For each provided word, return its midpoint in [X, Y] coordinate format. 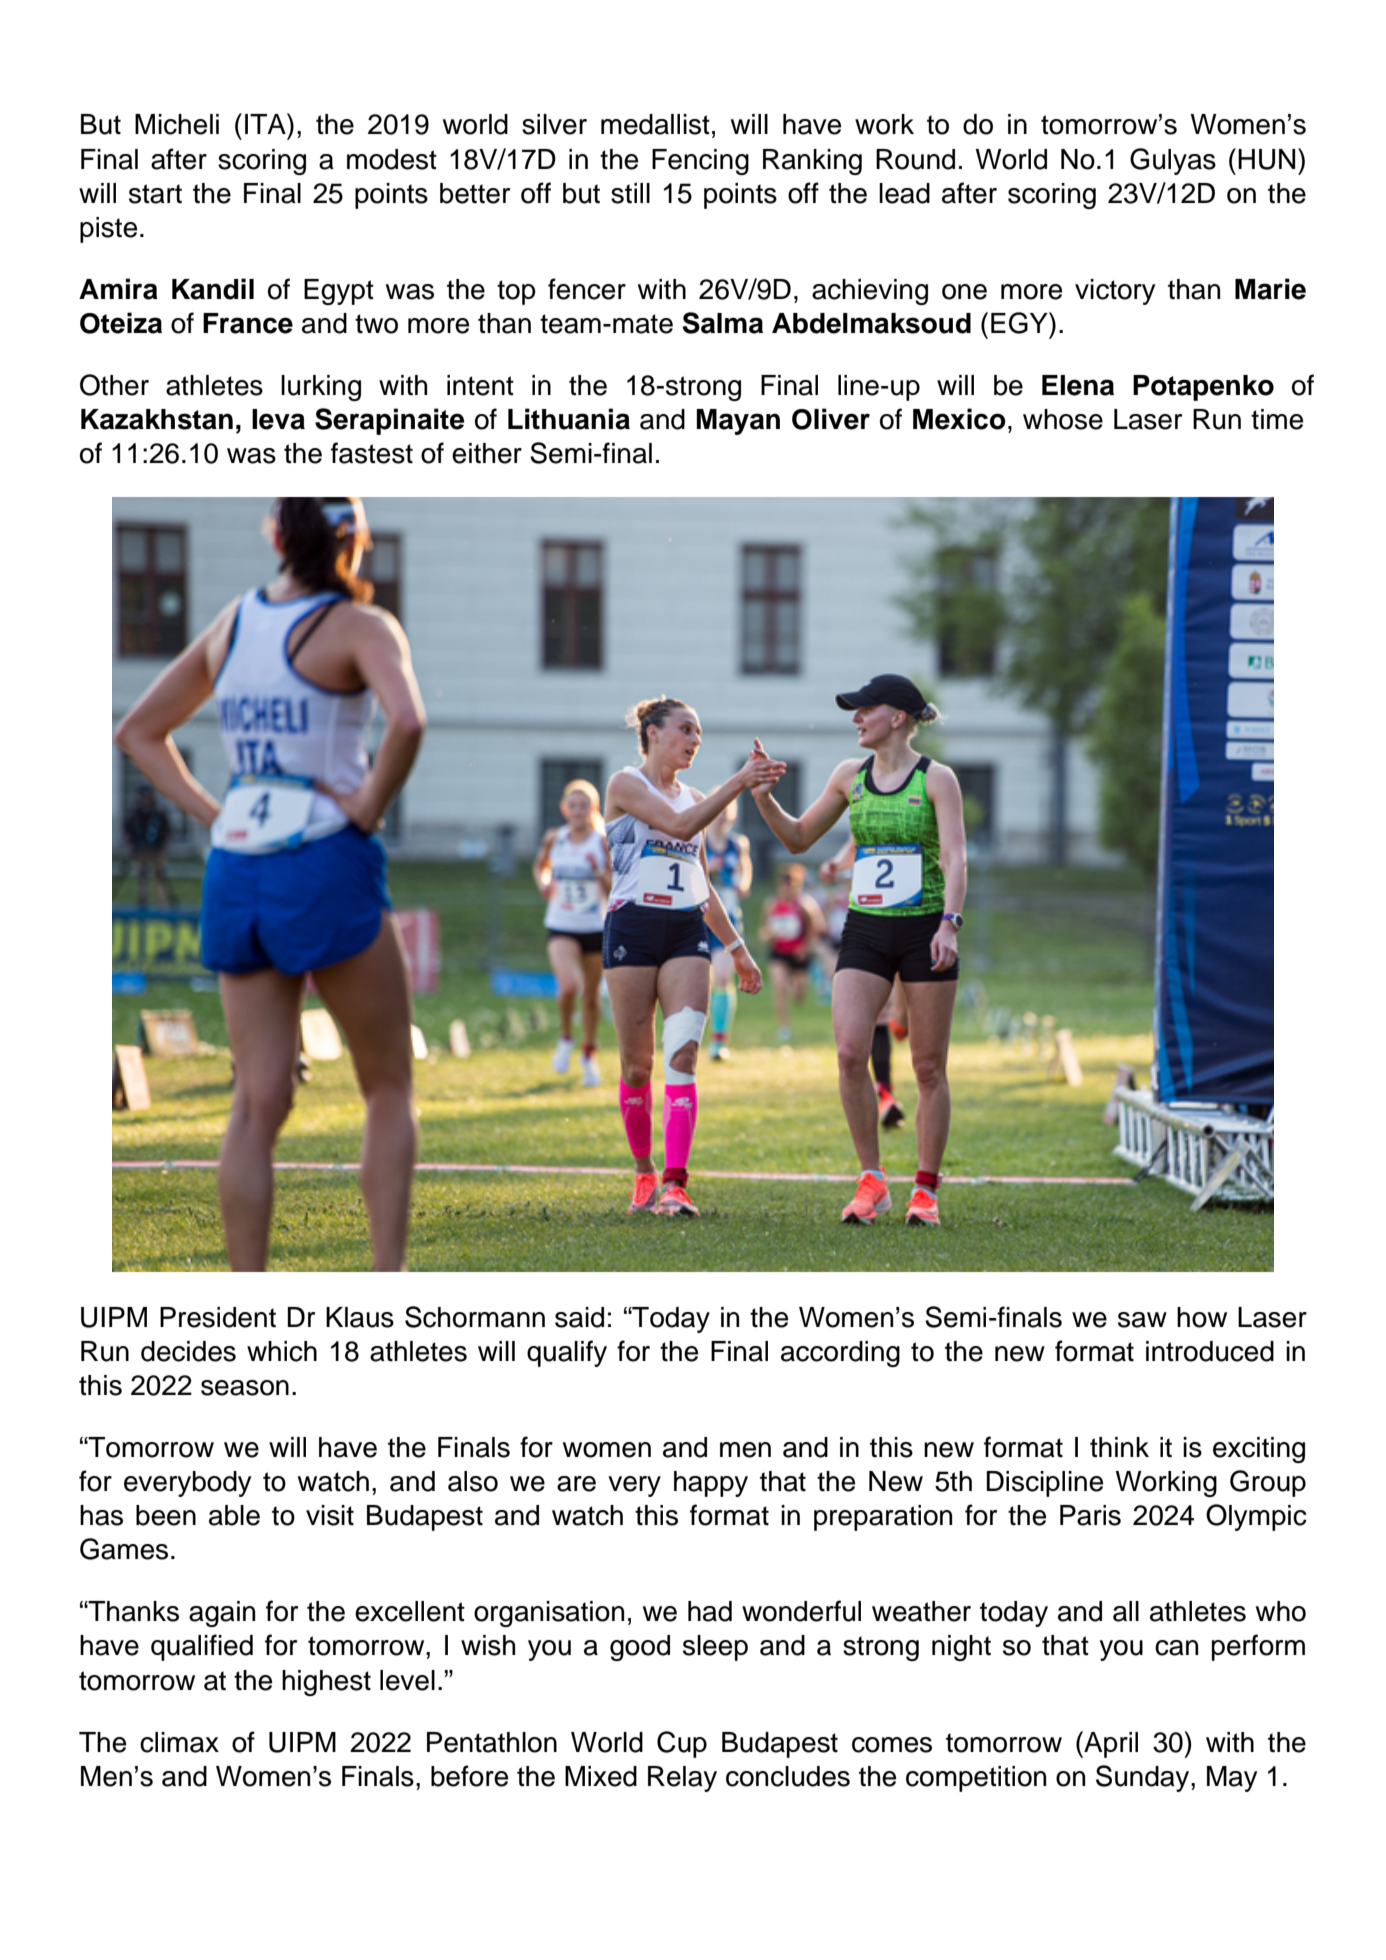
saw [1142, 1320]
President [218, 1317]
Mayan [738, 422]
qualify [567, 1353]
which [282, 1351]
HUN [1266, 159]
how [1202, 1317]
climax [179, 1742]
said [579, 1317]
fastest [372, 453]
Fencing [700, 162]
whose [1063, 419]
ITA [266, 123]
